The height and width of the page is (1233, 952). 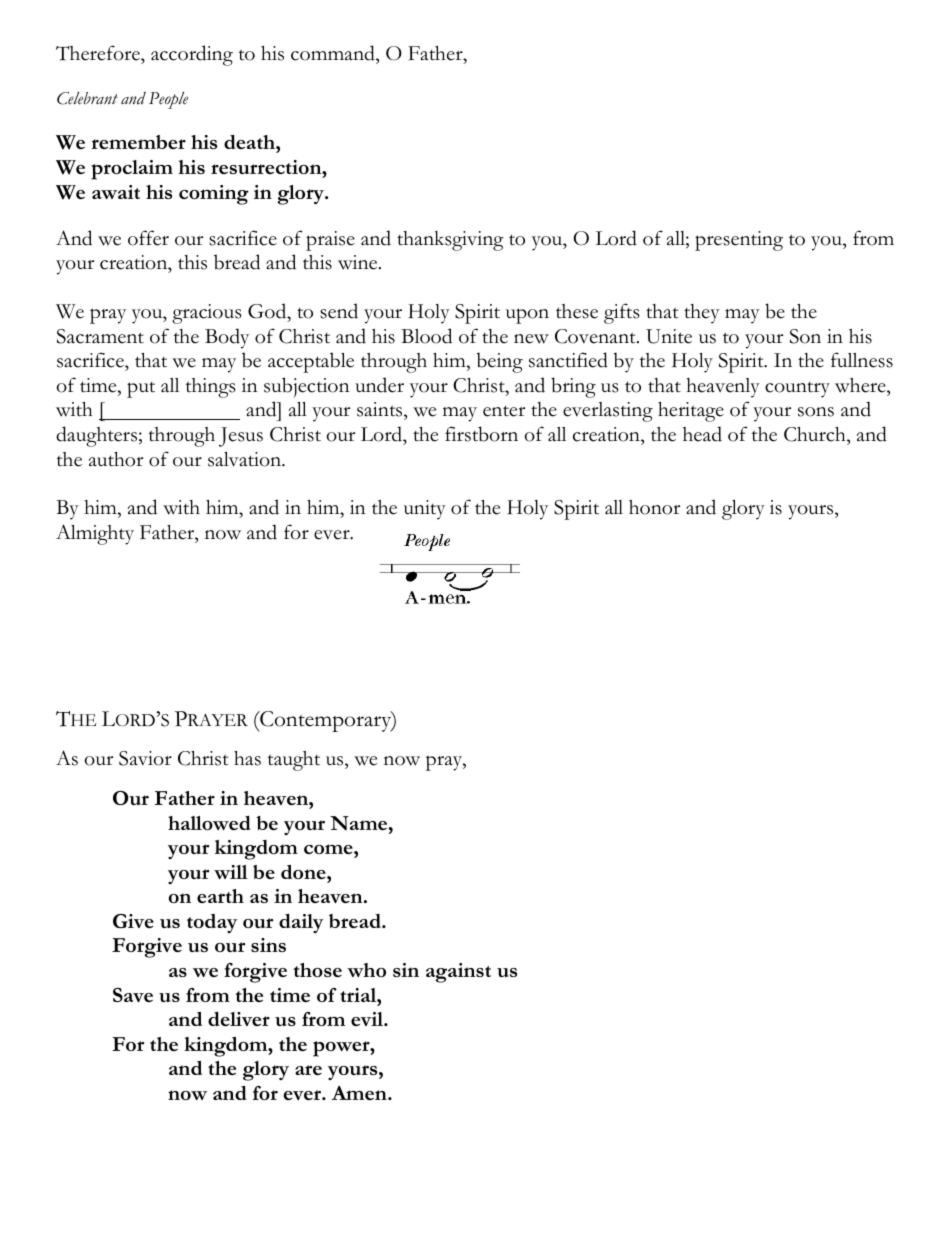 What do you see at coordinates (334, 54) in the page?
I see `command` at bounding box center [334, 54].
